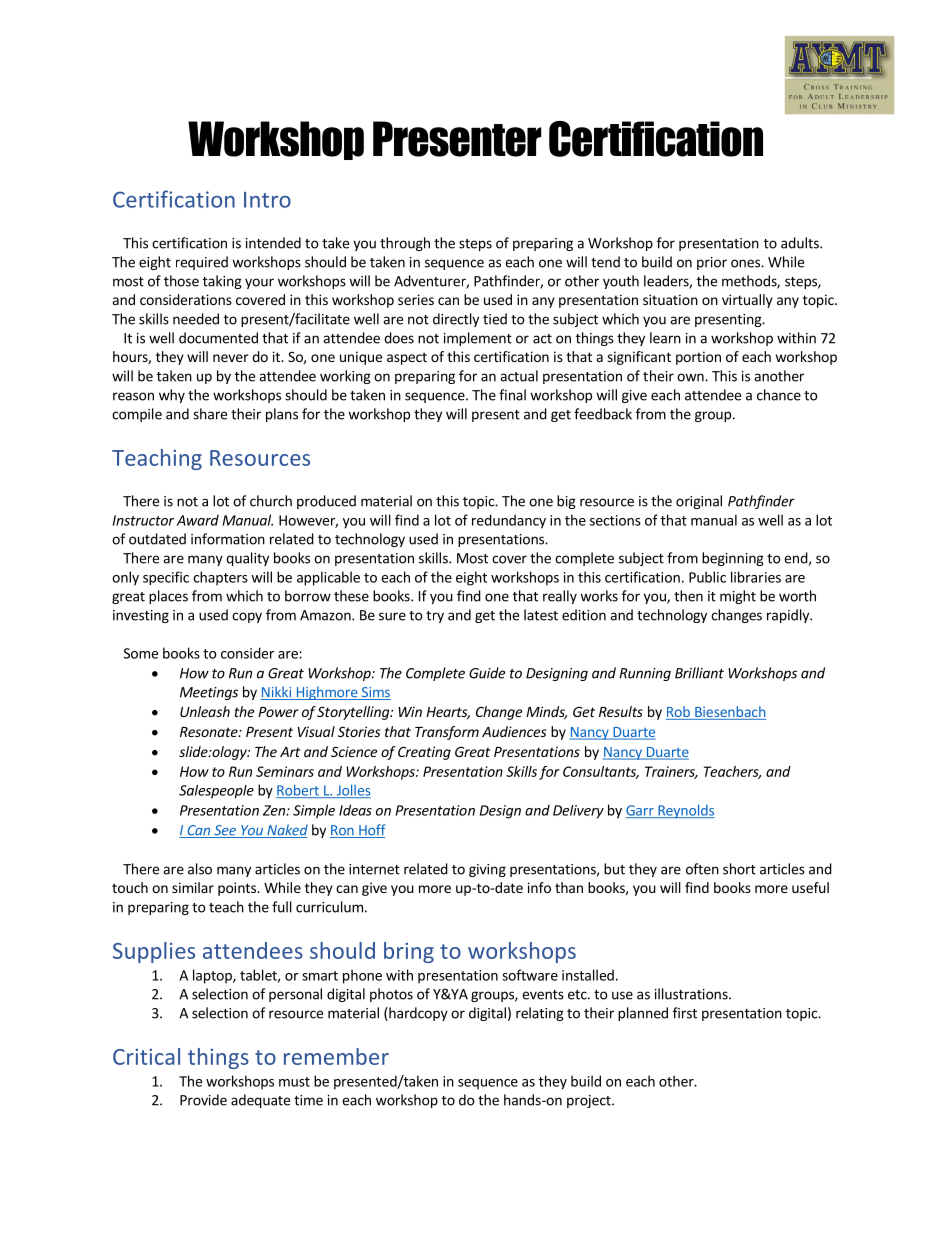 This page has height=1233, width=952. Describe the element at coordinates (405, 244) in the page. I see `through` at that location.
